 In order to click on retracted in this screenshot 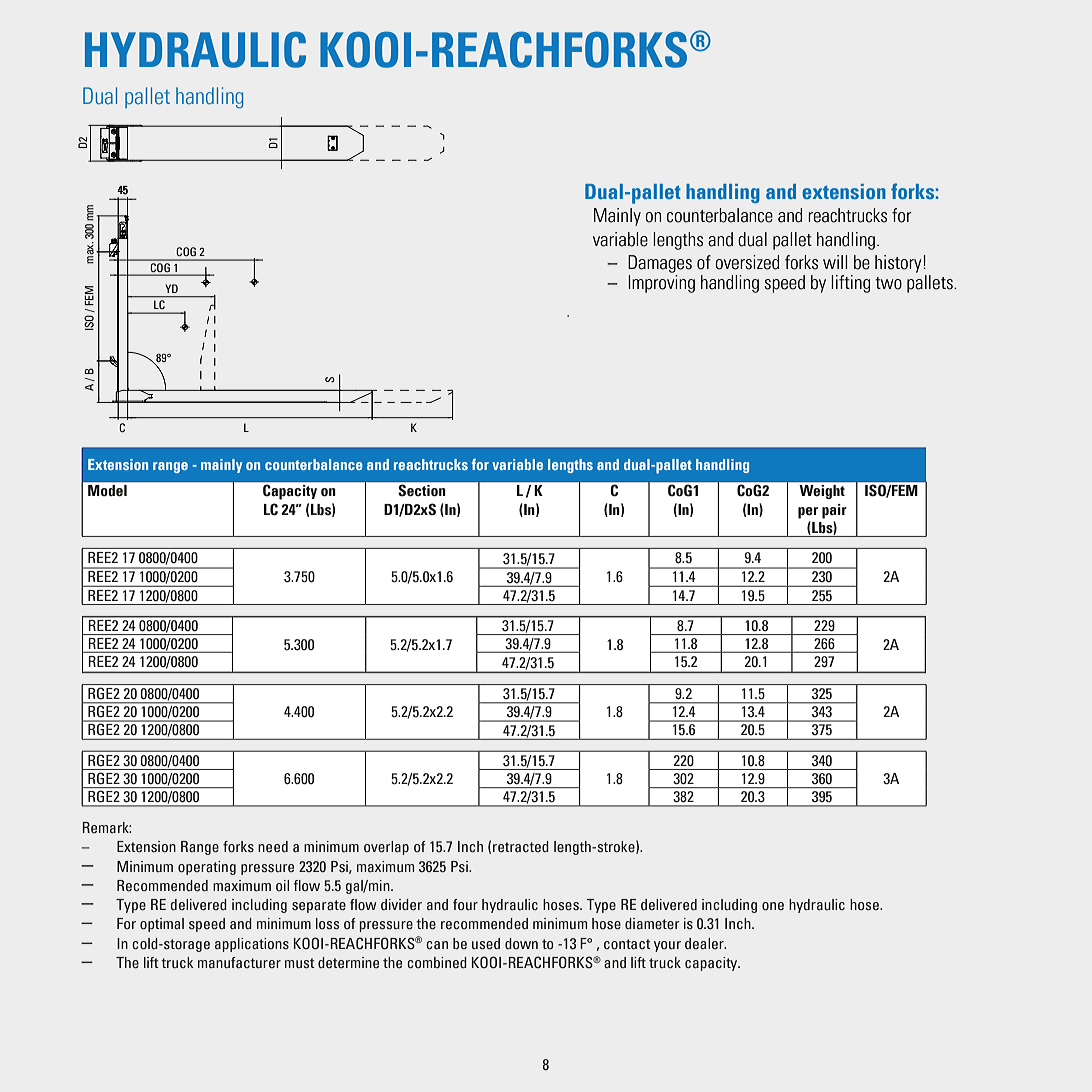, I will do `click(521, 846)`.
